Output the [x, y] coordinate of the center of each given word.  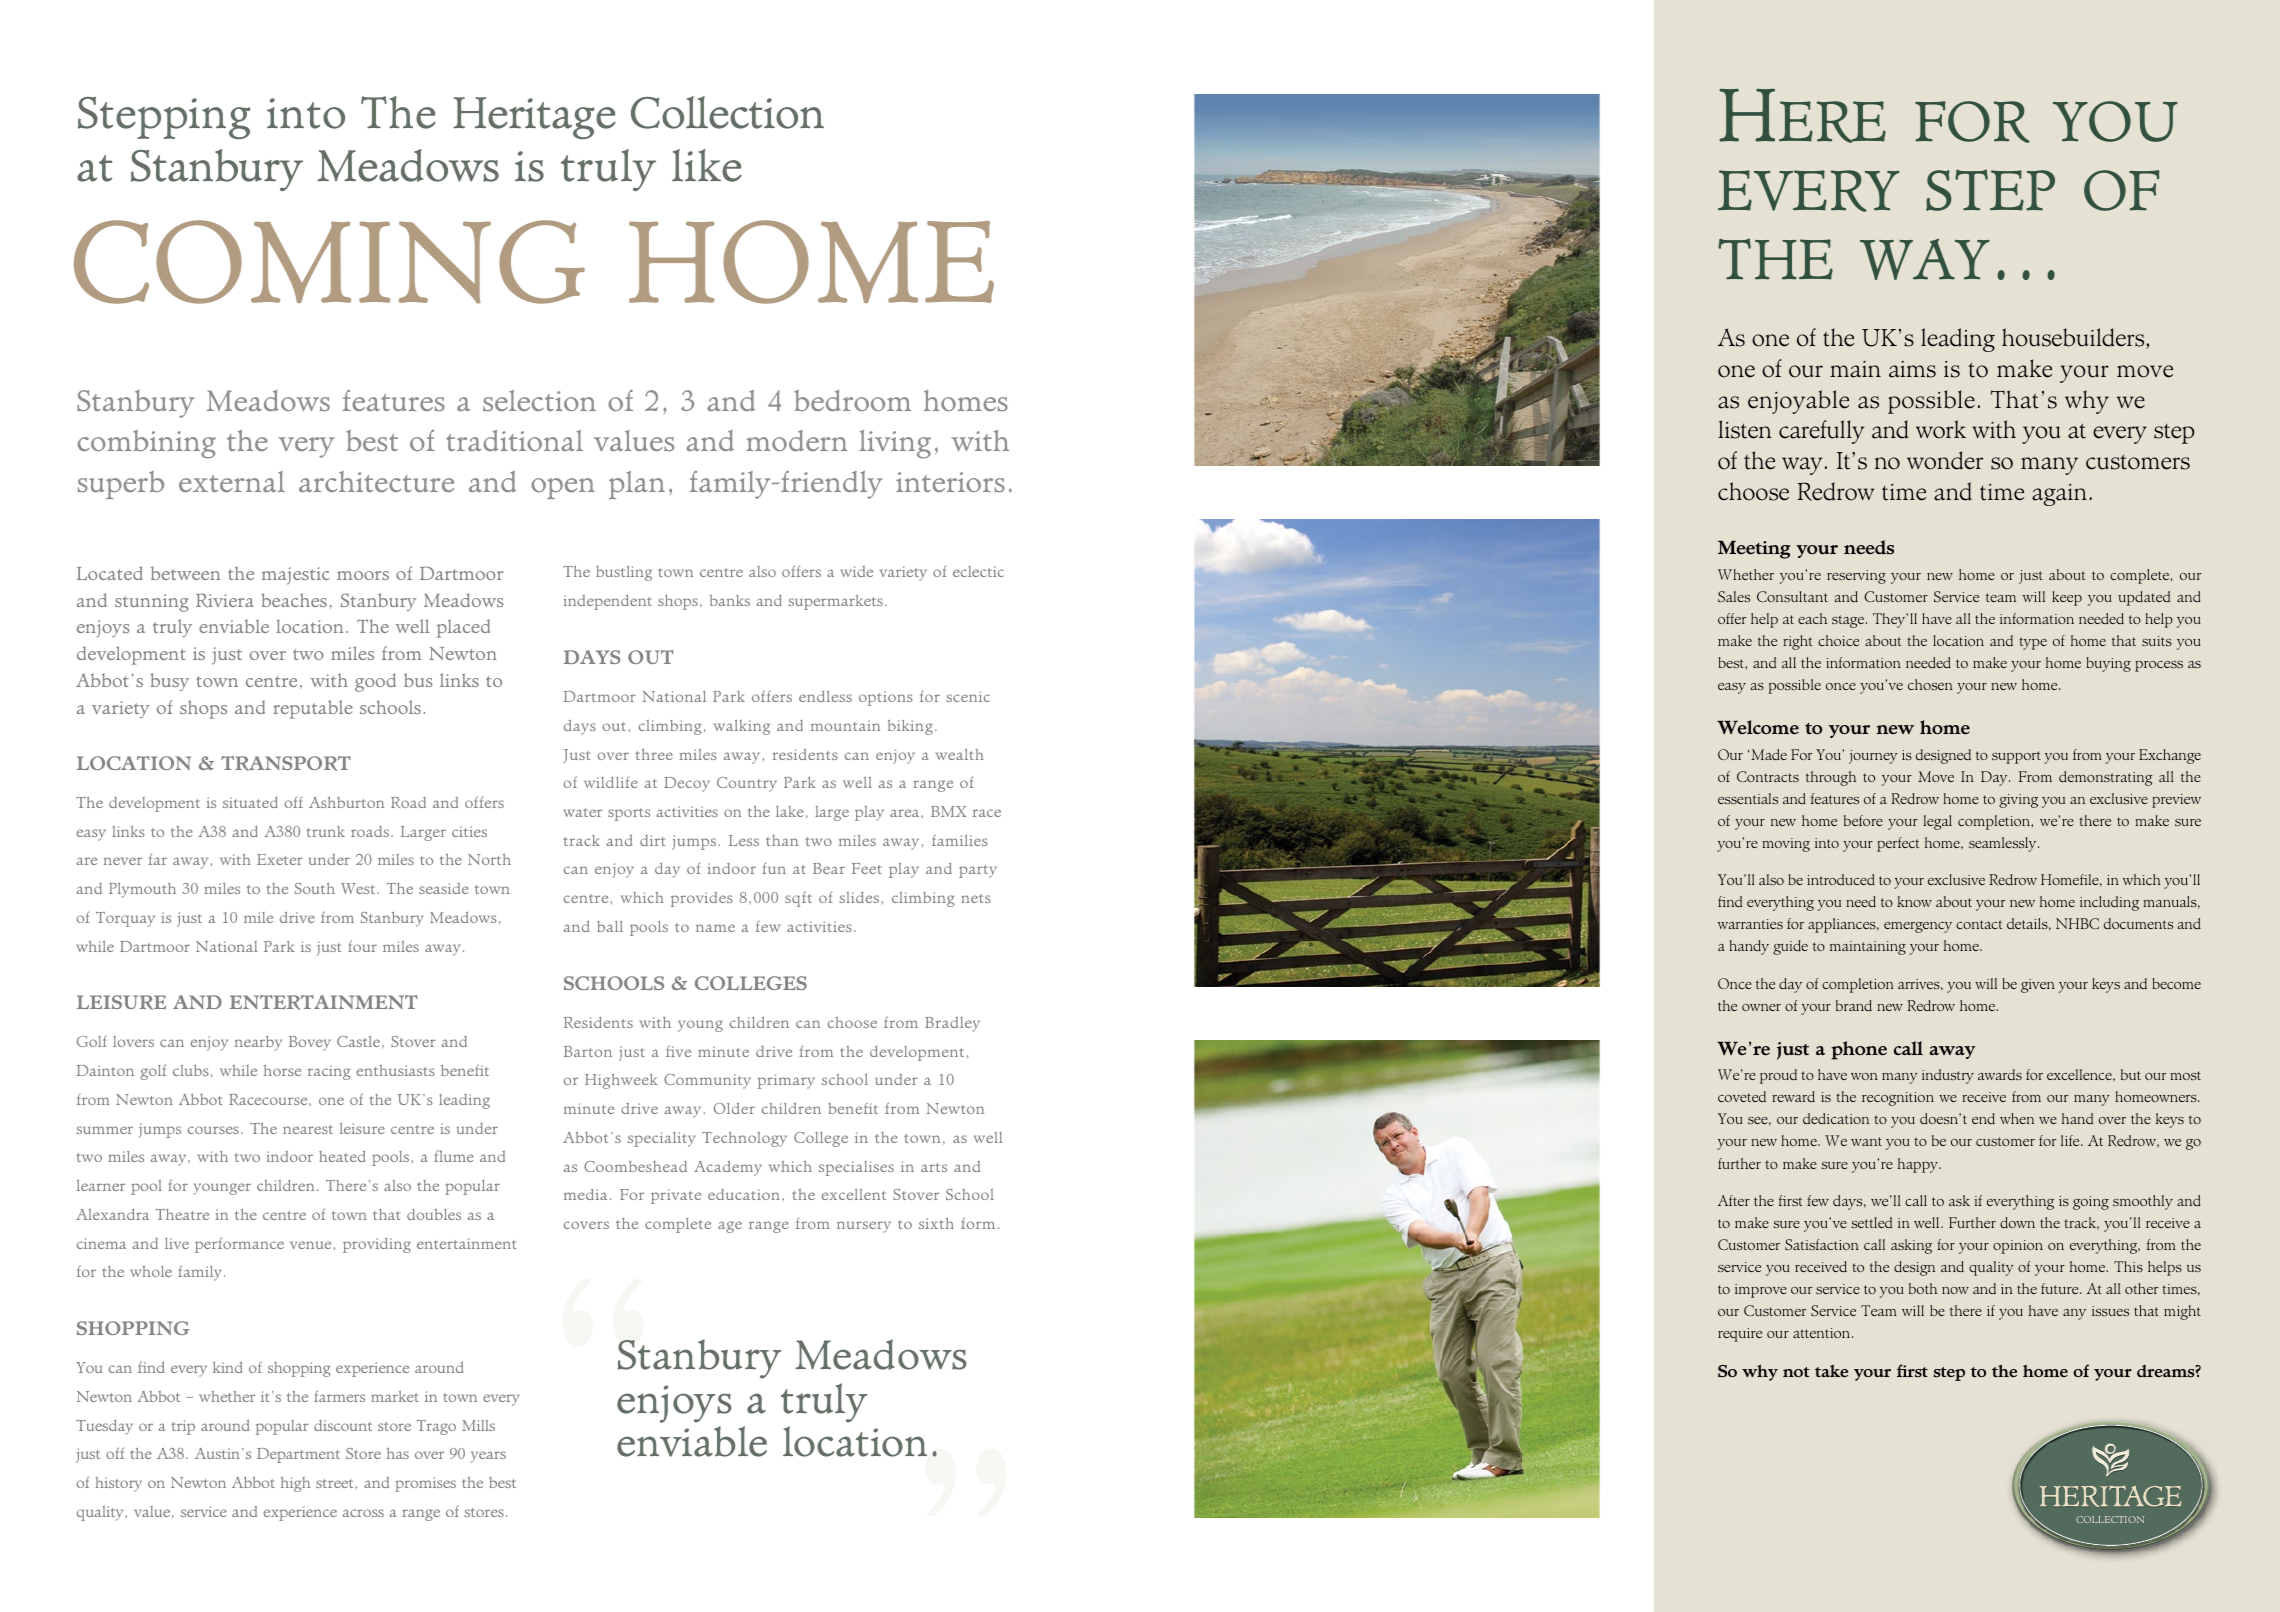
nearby [258, 1043]
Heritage [534, 118]
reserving [1856, 577]
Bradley [952, 1024]
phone [1859, 1050]
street [334, 1483]
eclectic [978, 571]
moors [363, 575]
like [707, 165]
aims [1912, 369]
